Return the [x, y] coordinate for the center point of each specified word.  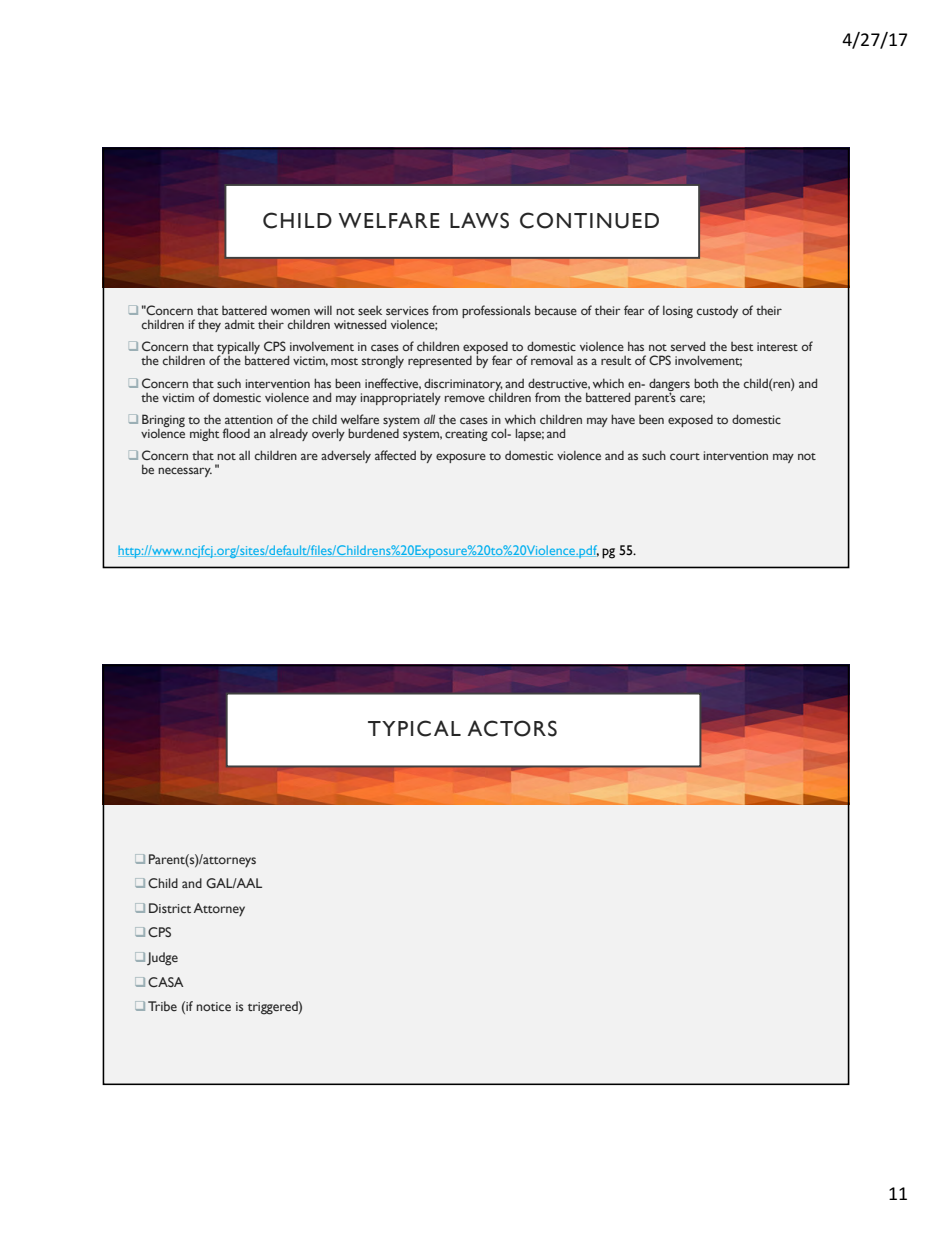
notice [213, 1006]
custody [717, 312]
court [685, 456]
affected [395, 455]
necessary [185, 472]
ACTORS [512, 728]
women [290, 311]
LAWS [479, 220]
